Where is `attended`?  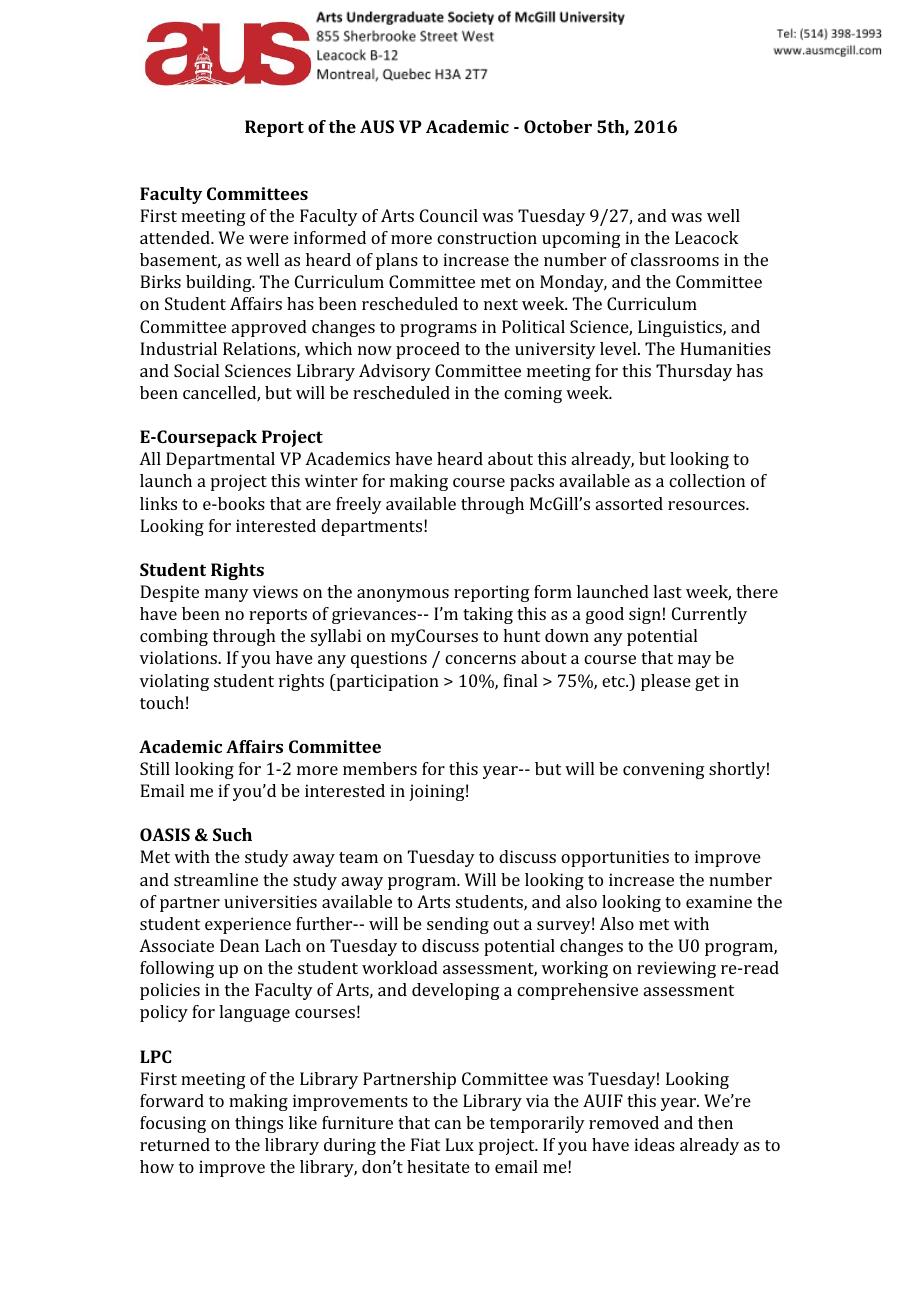 attended is located at coordinates (176, 237).
